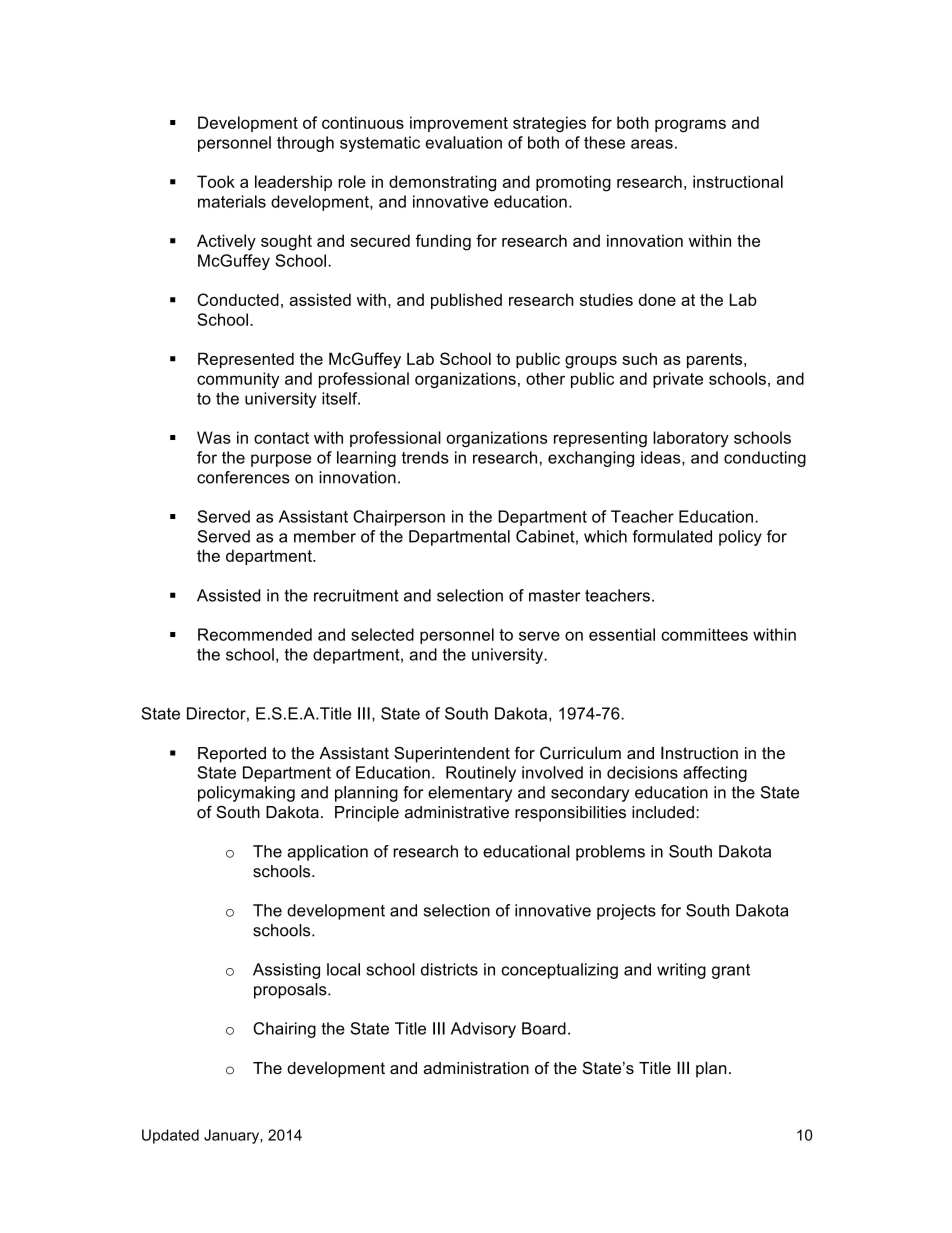 The width and height of the document is (952, 1233). Describe the element at coordinates (170, 1136) in the document. I see `Updated` at that location.
